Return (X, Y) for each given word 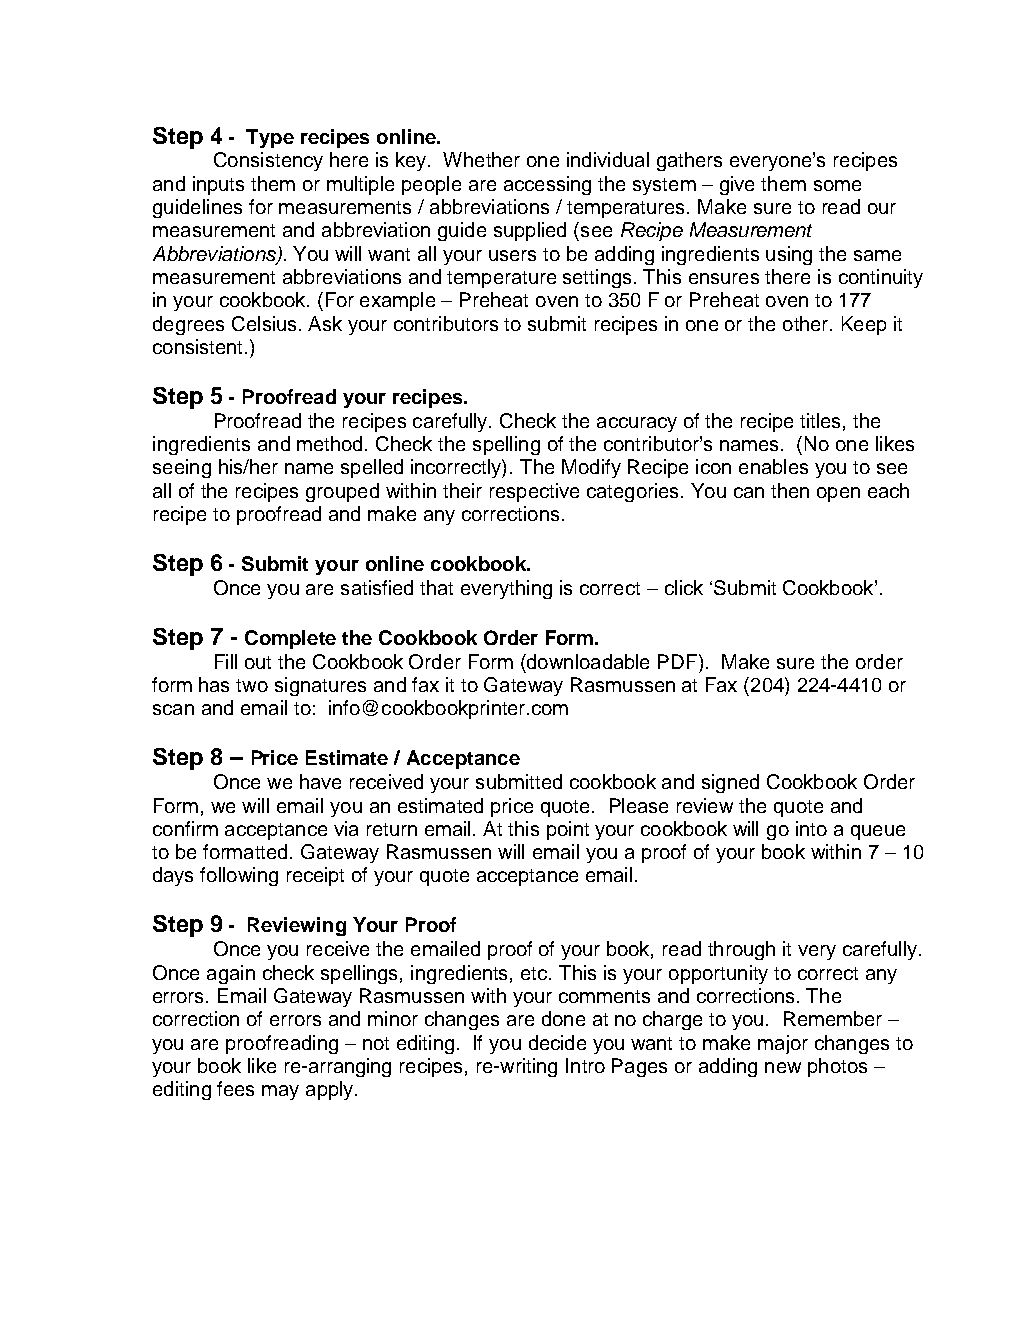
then (790, 490)
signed (730, 783)
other (807, 323)
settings (597, 278)
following (239, 876)
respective (534, 492)
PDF (679, 661)
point (568, 830)
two (252, 685)
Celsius (264, 323)
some (837, 185)
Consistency (268, 161)
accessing (547, 185)
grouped (342, 492)
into (811, 828)
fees (235, 1088)
